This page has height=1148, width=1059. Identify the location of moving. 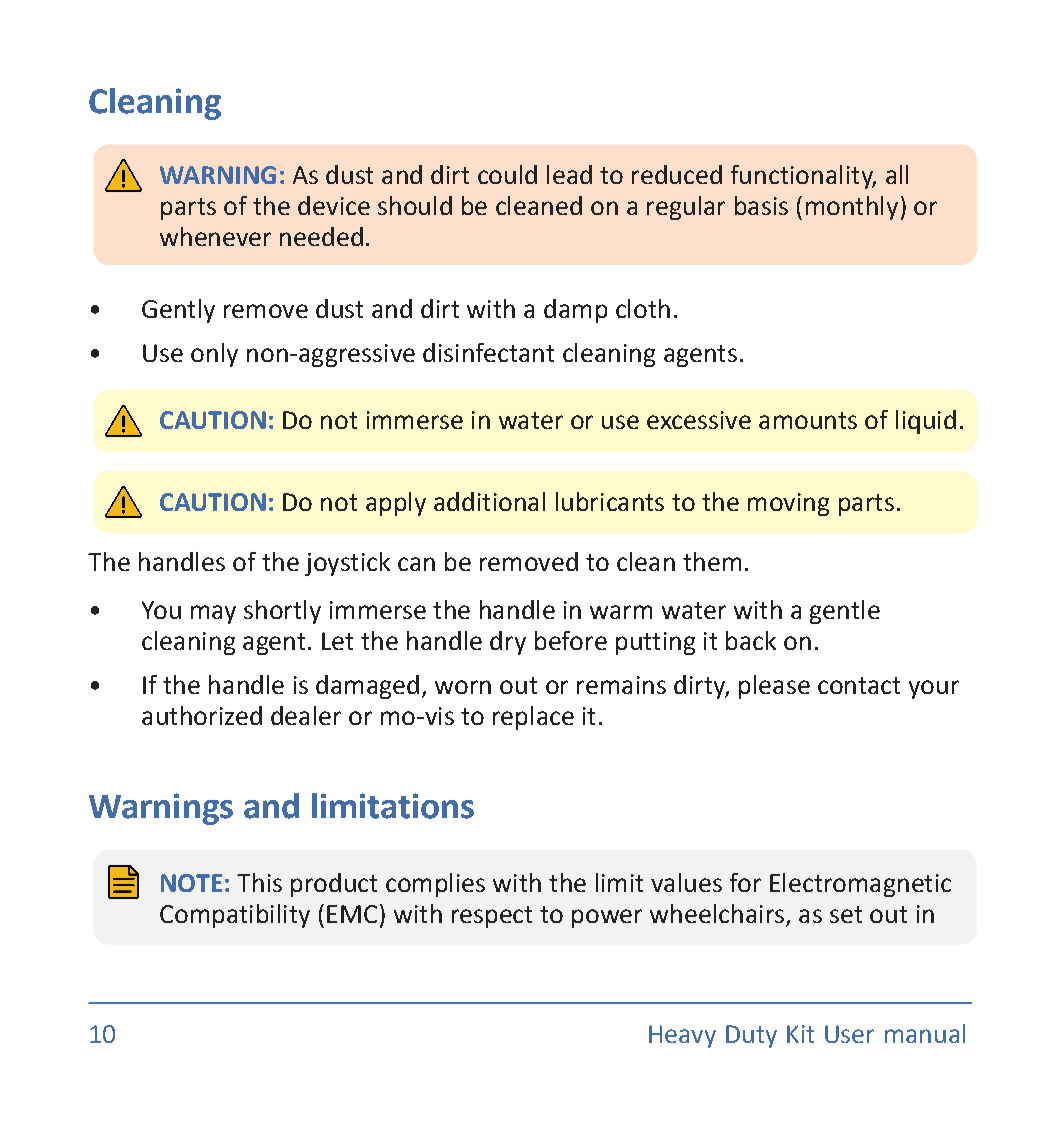
(788, 504).
